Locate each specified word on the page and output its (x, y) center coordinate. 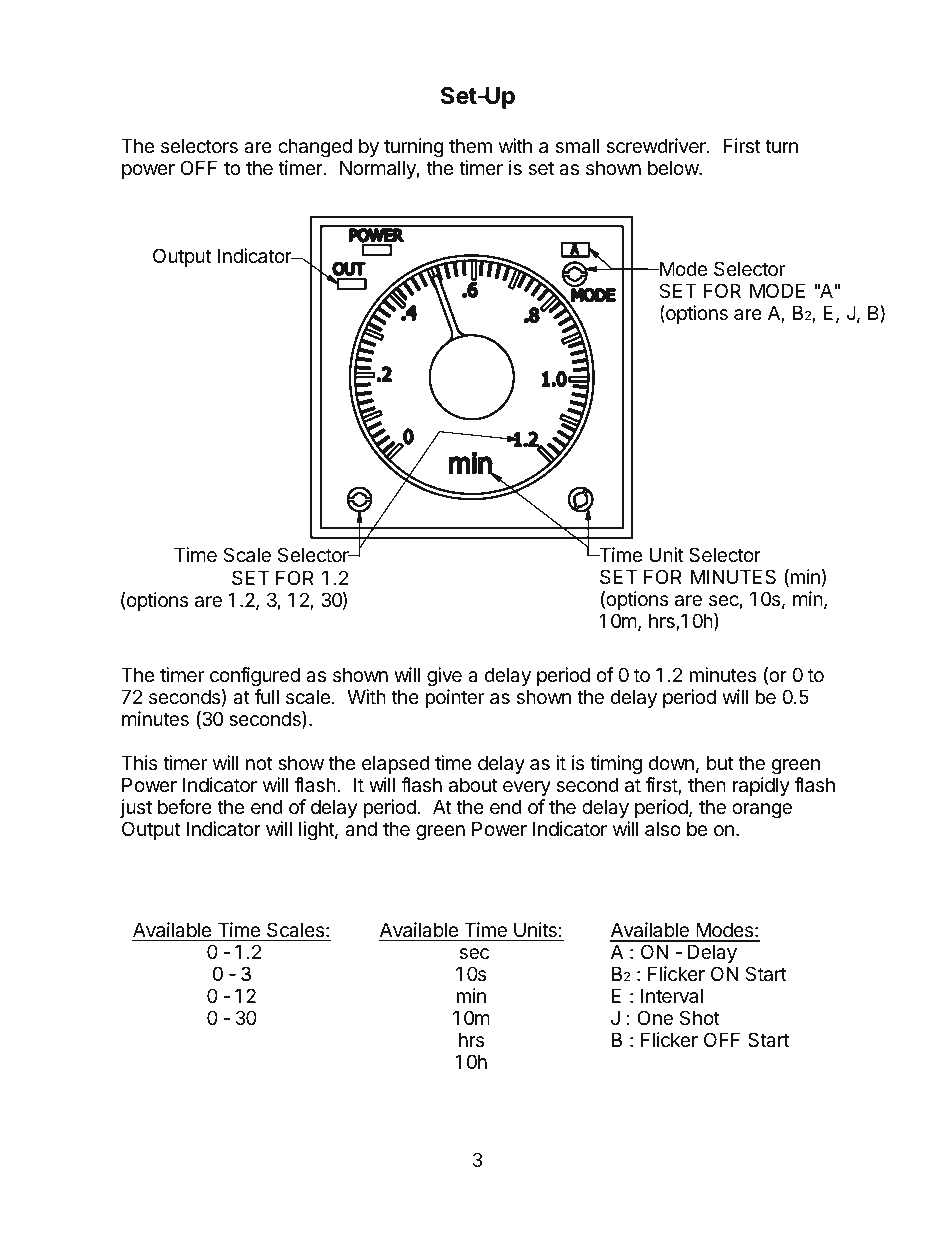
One (655, 1018)
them (470, 146)
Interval (672, 996)
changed (315, 147)
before (185, 807)
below (674, 167)
